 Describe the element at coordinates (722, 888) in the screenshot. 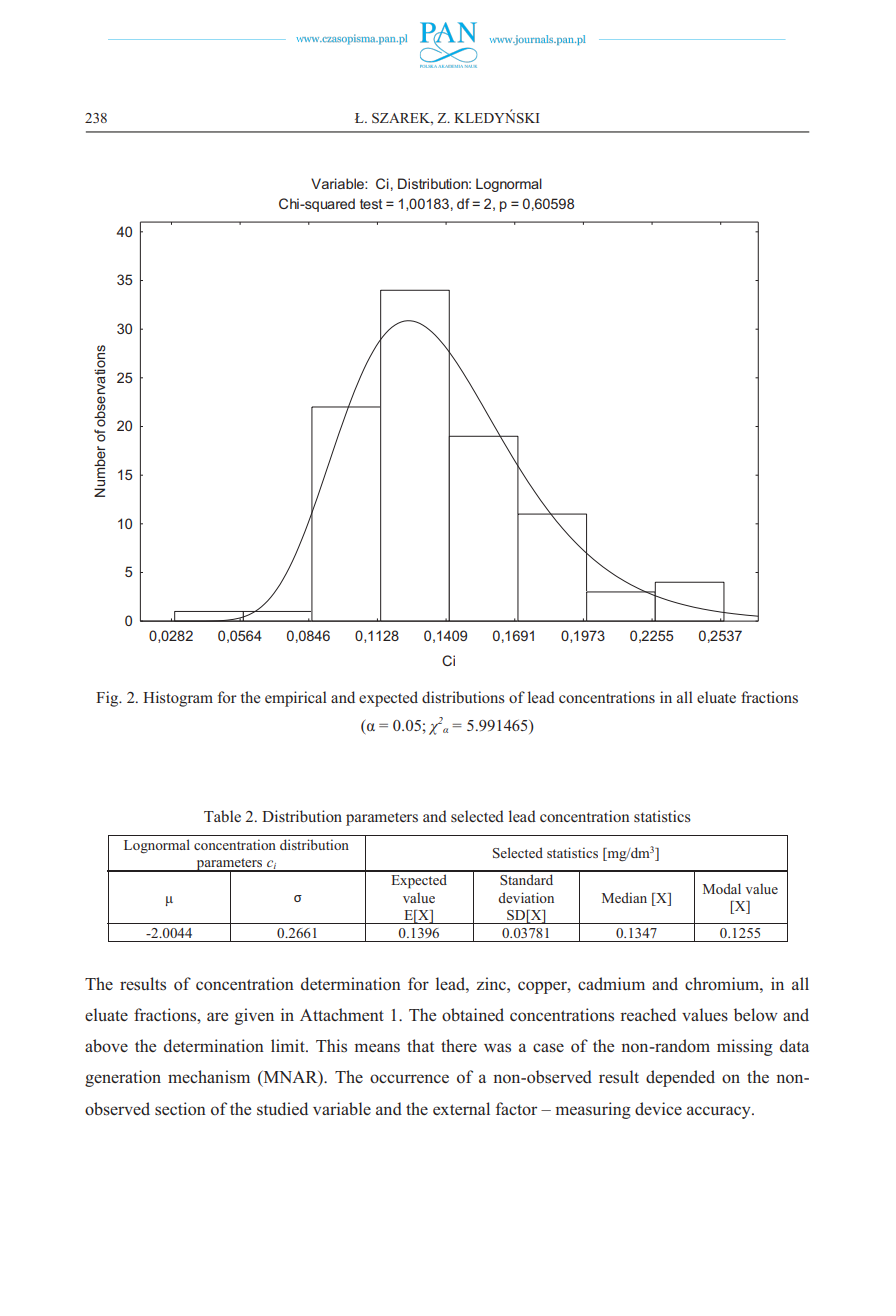

I see `Modal` at that location.
